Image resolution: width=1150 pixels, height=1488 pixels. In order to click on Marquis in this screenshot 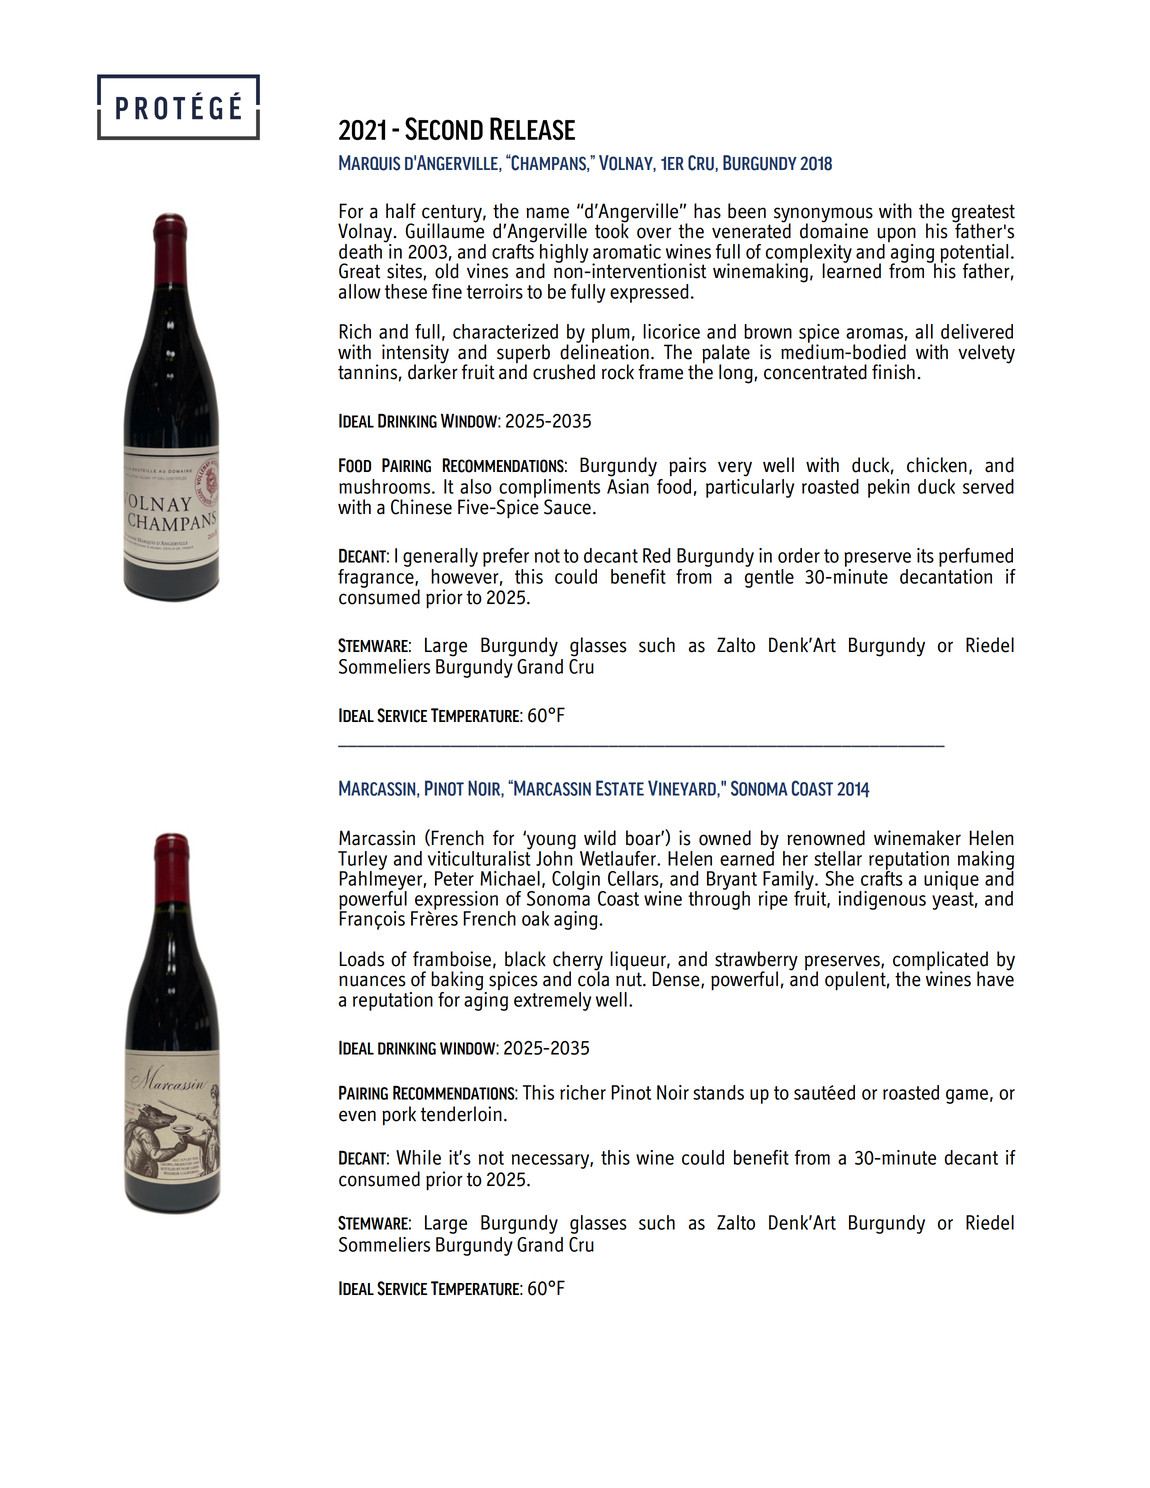, I will do `click(369, 163)`.
